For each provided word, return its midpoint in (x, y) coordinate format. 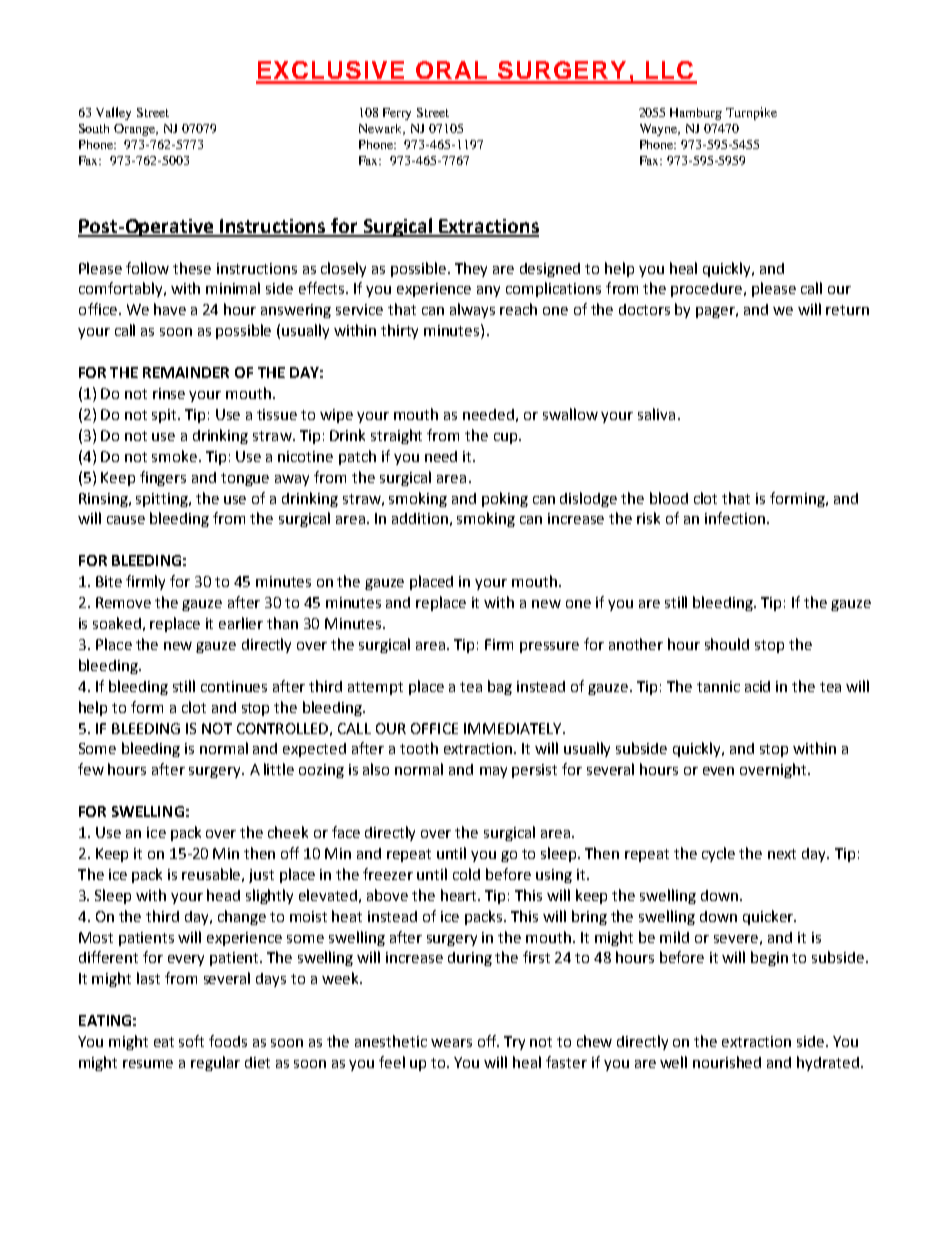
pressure (549, 647)
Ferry (397, 114)
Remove (123, 602)
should (727, 644)
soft (191, 1041)
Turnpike (751, 113)
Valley (113, 113)
